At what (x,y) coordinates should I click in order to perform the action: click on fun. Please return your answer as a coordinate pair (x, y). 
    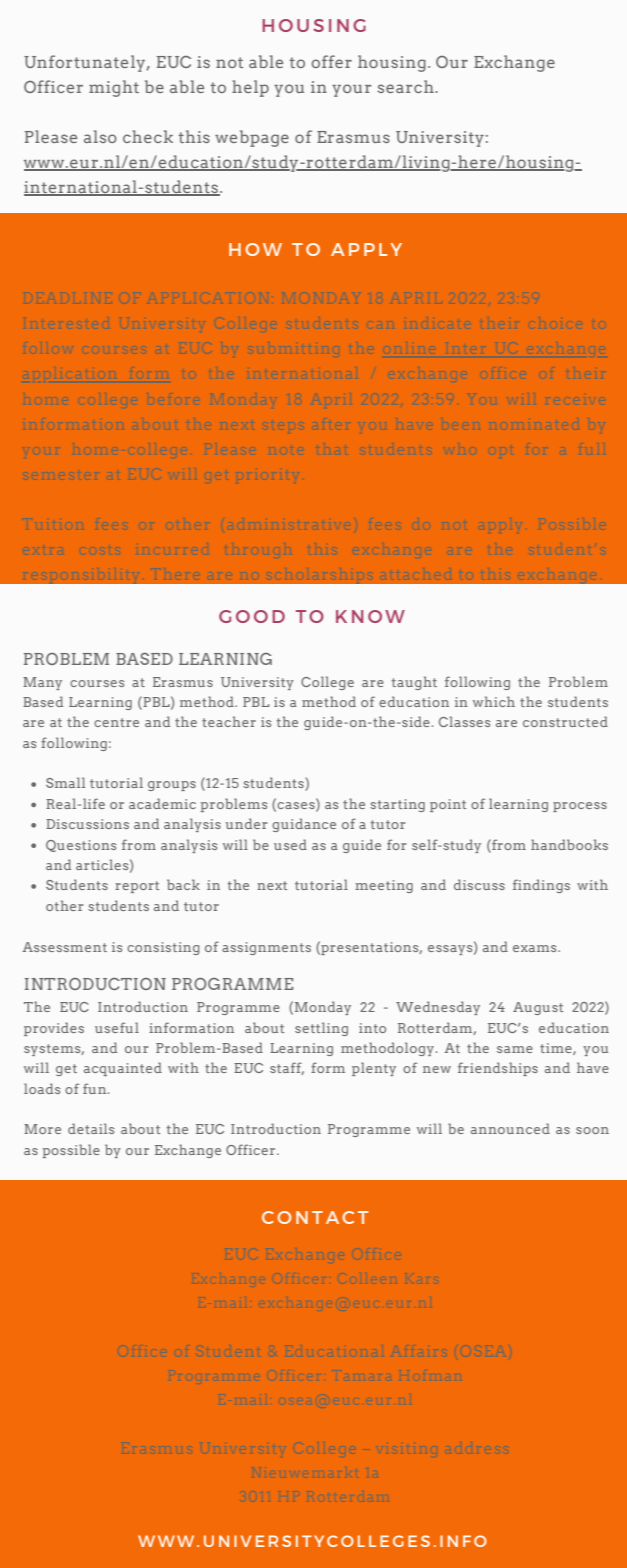
    Looking at the image, I should click on (96, 1088).
